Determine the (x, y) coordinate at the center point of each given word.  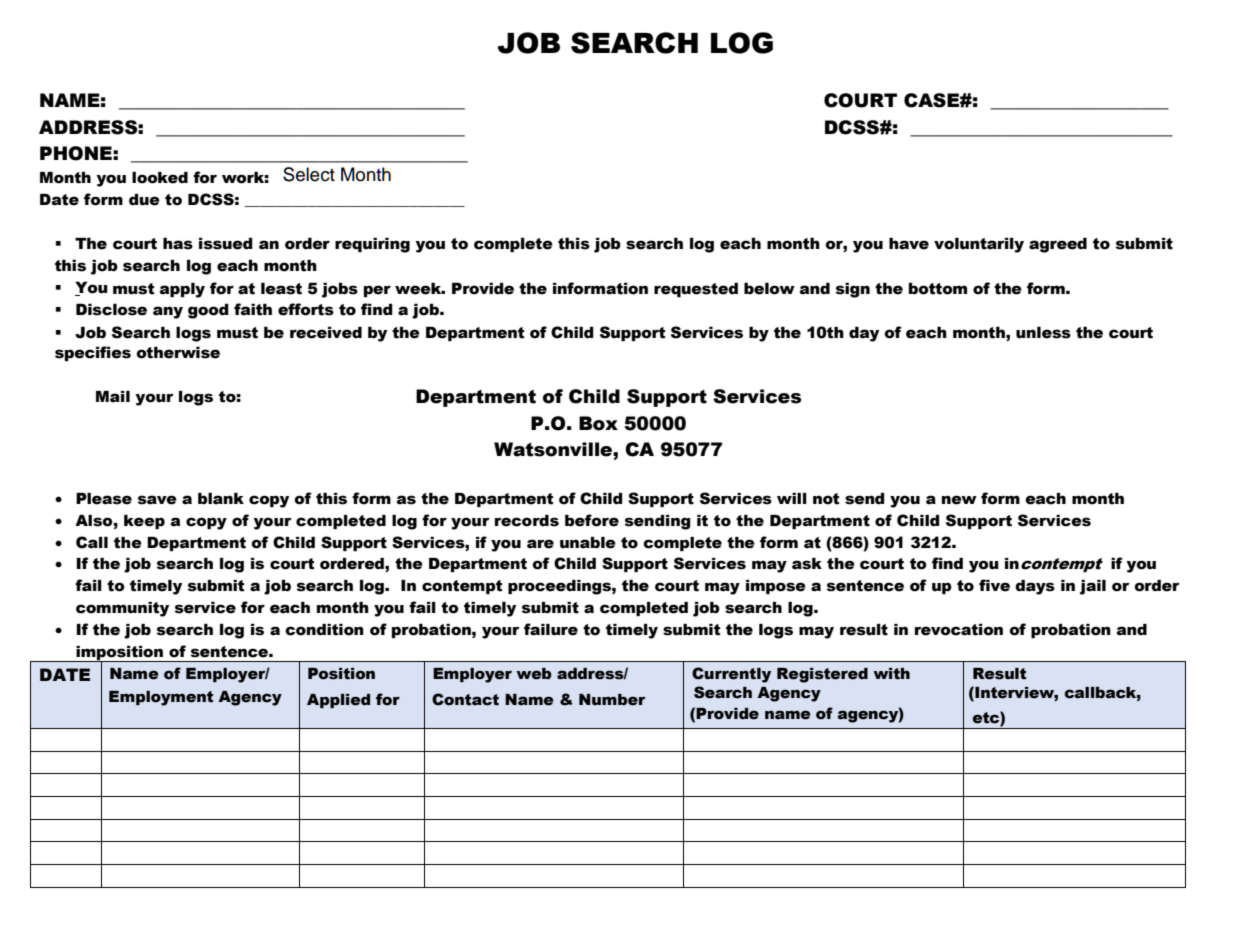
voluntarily (979, 245)
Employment (161, 698)
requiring (372, 245)
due (144, 200)
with (891, 674)
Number (612, 700)
